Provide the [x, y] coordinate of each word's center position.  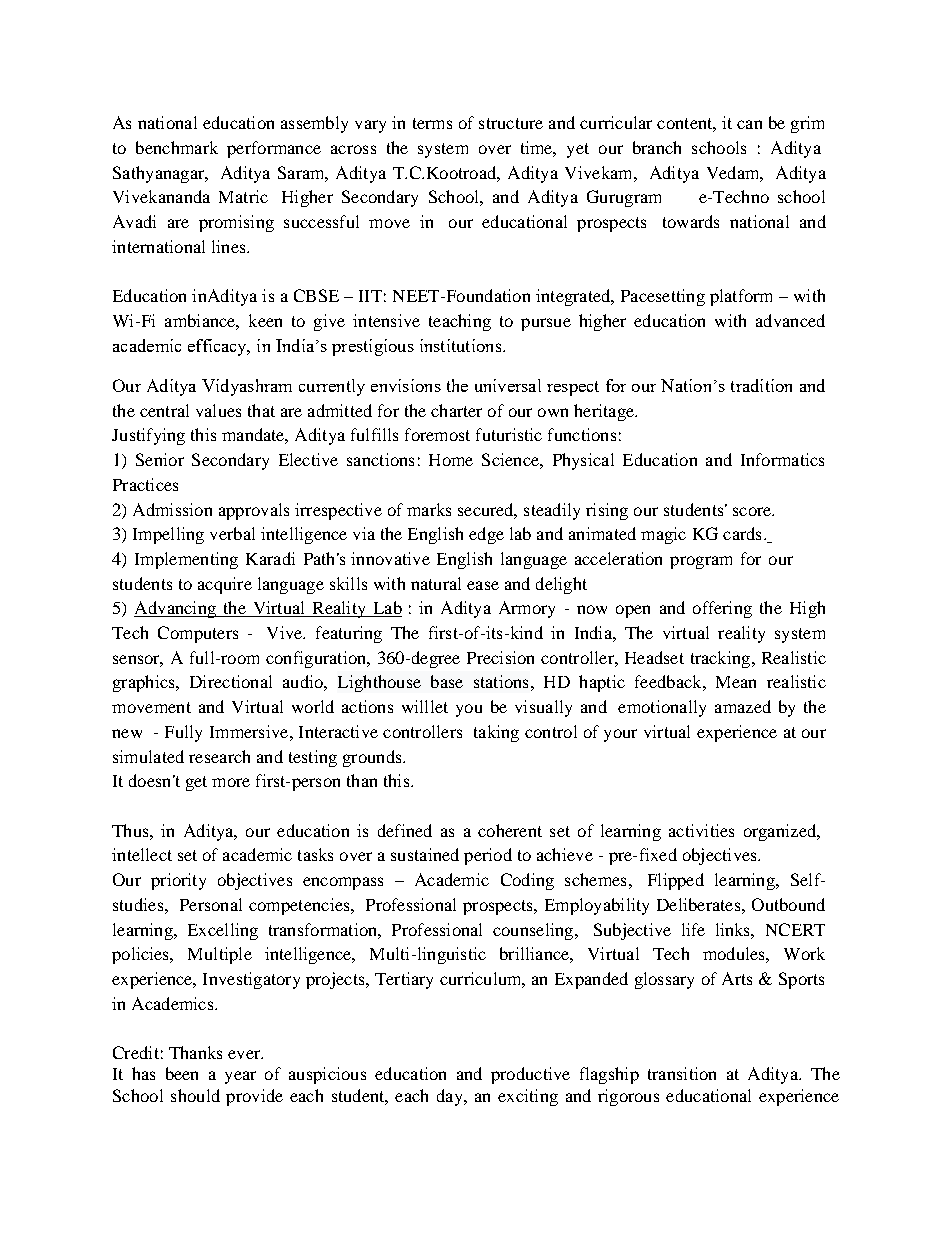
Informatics [782, 459]
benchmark [177, 147]
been [182, 1073]
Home [451, 460]
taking [496, 733]
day [451, 1097]
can [749, 124]
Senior [160, 459]
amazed [743, 706]
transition [682, 1073]
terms [432, 123]
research [219, 756]
